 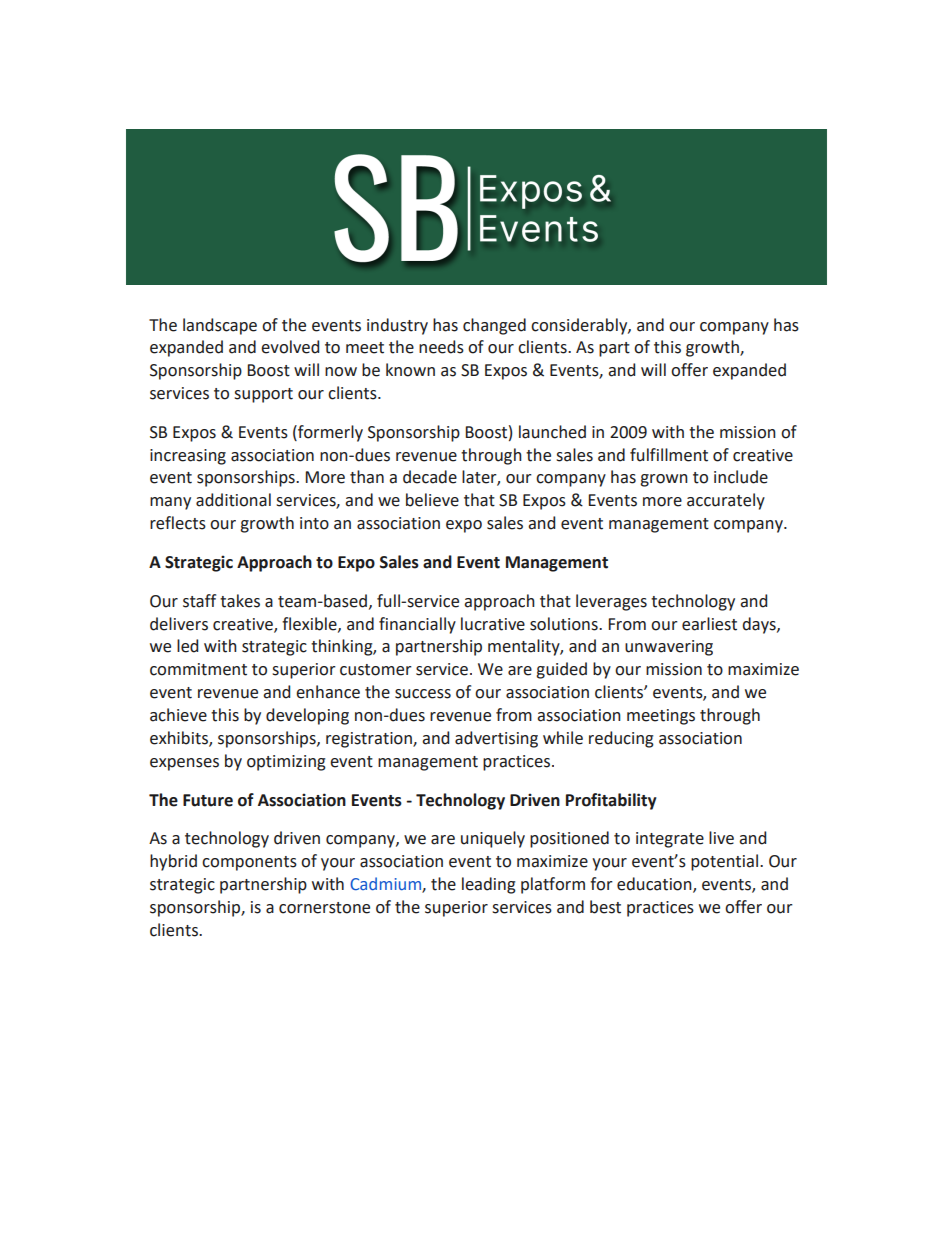 I want to click on landscape, so click(x=220, y=326).
